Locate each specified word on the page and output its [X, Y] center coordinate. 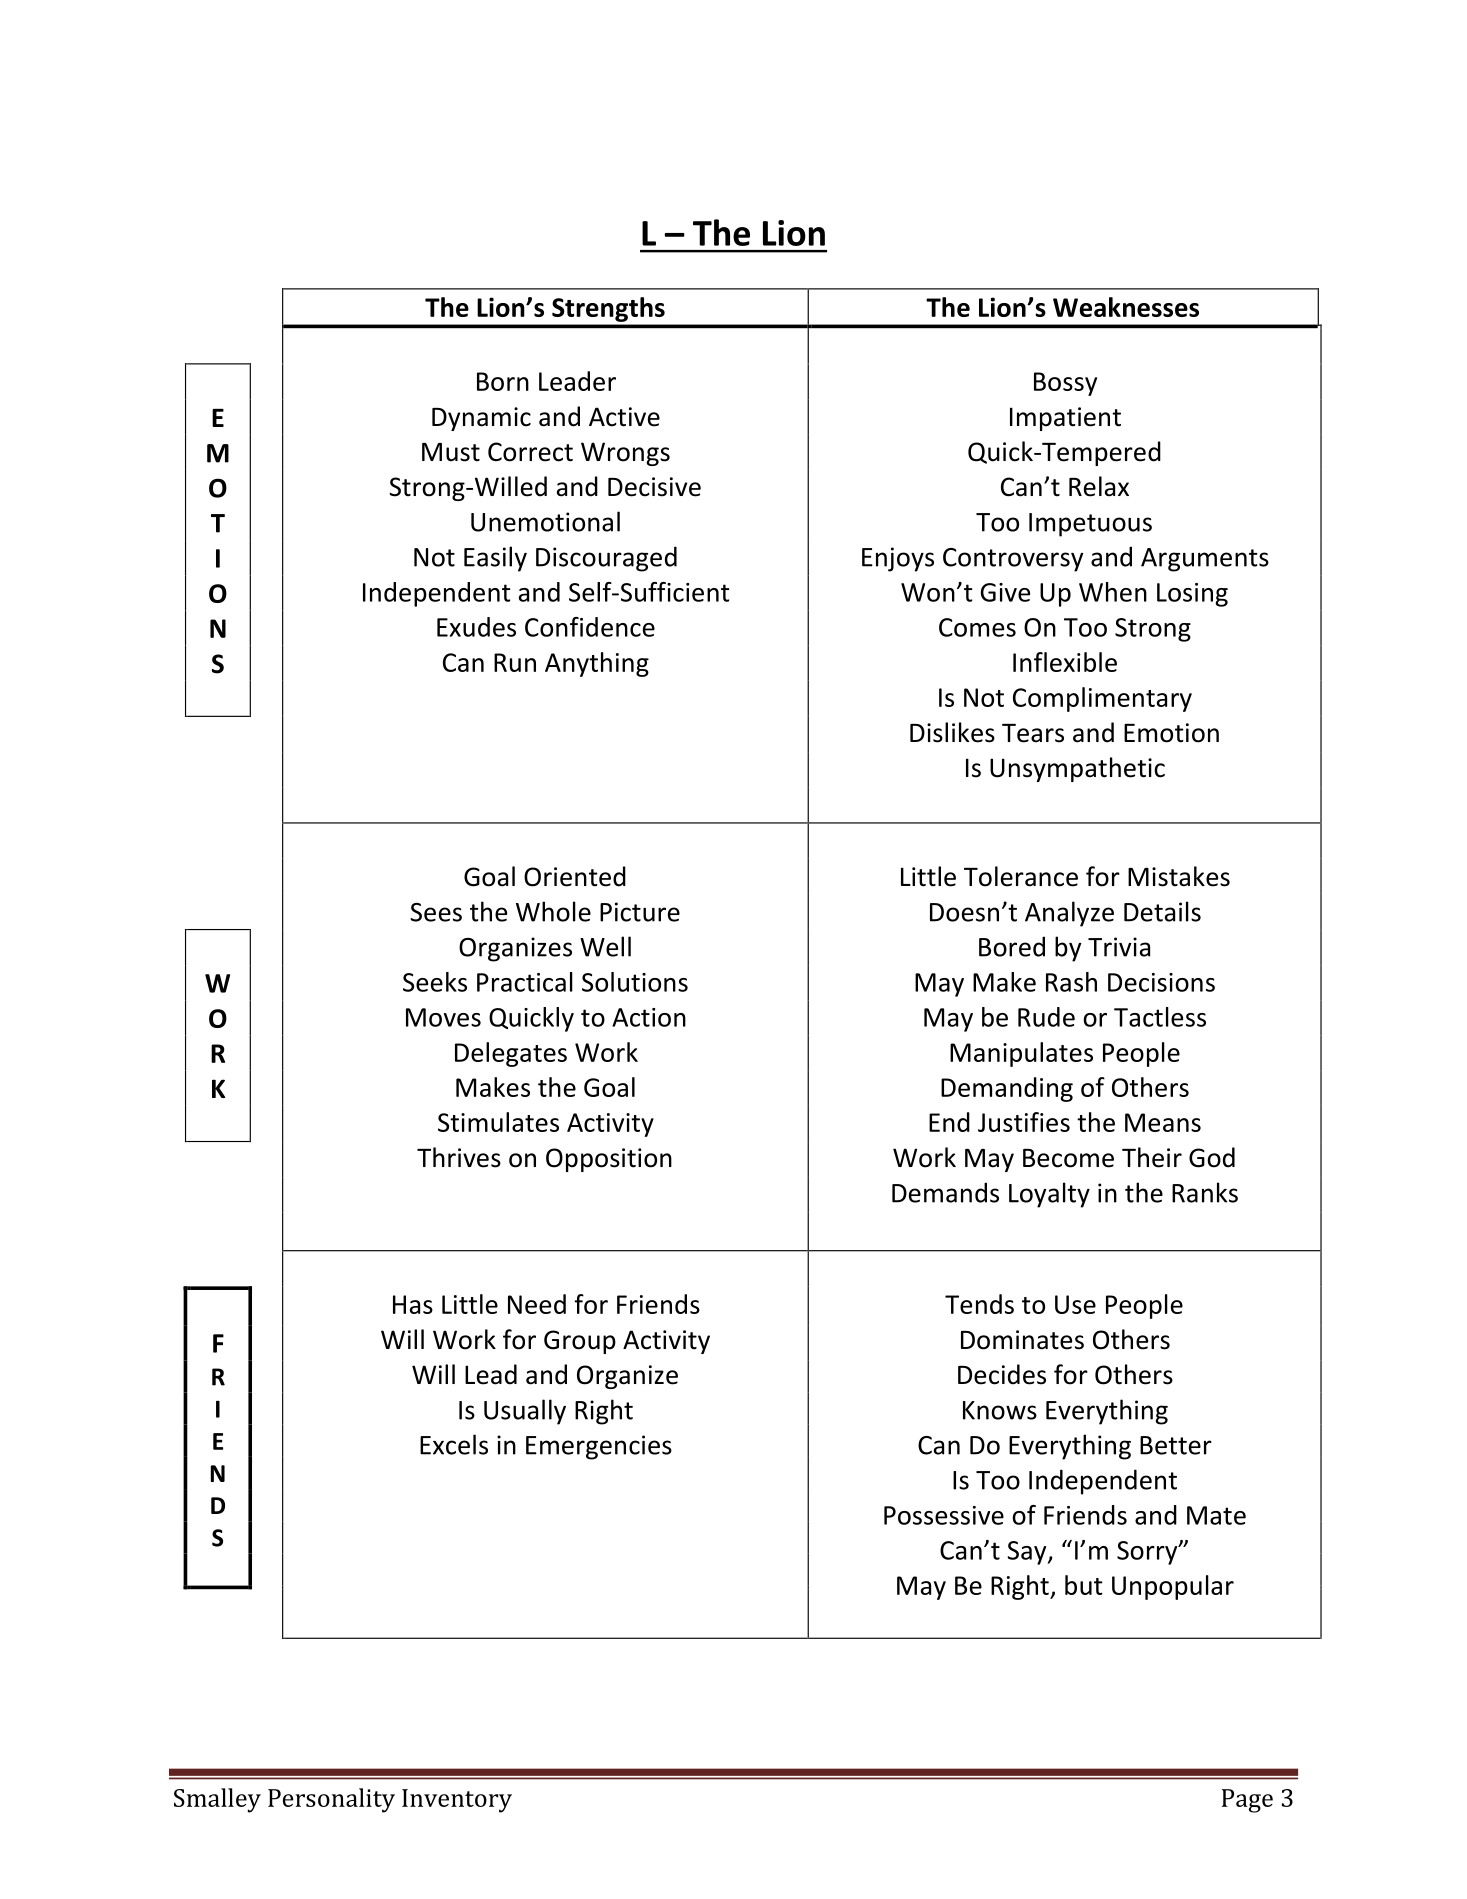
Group [580, 1342]
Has [413, 1304]
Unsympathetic [1077, 769]
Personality [331, 1800]
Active [624, 417]
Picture [640, 912]
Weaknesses [1126, 307]
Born [503, 381]
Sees [436, 912]
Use [1075, 1304]
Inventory [457, 1801]
